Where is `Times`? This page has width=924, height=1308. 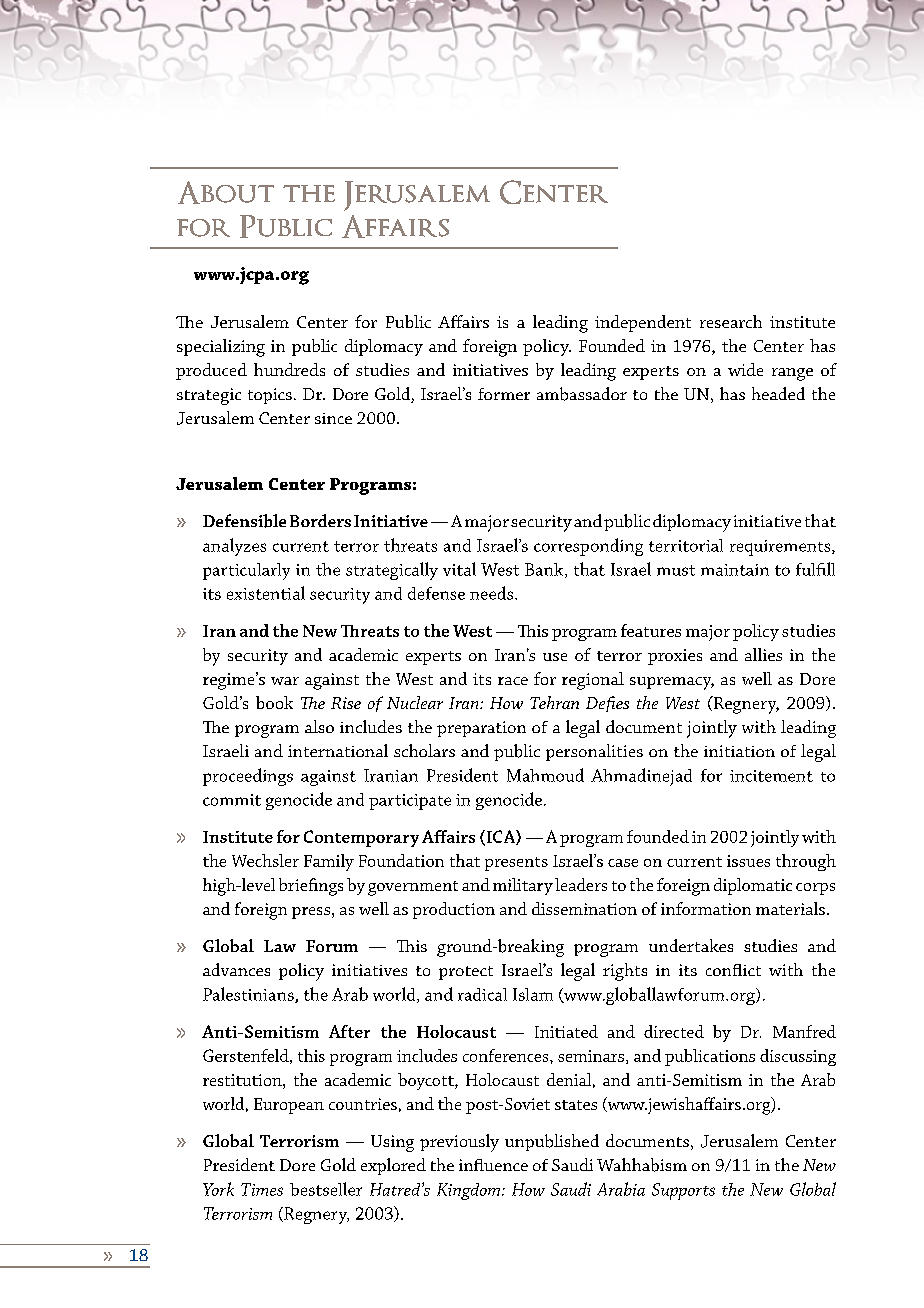 Times is located at coordinates (262, 1189).
